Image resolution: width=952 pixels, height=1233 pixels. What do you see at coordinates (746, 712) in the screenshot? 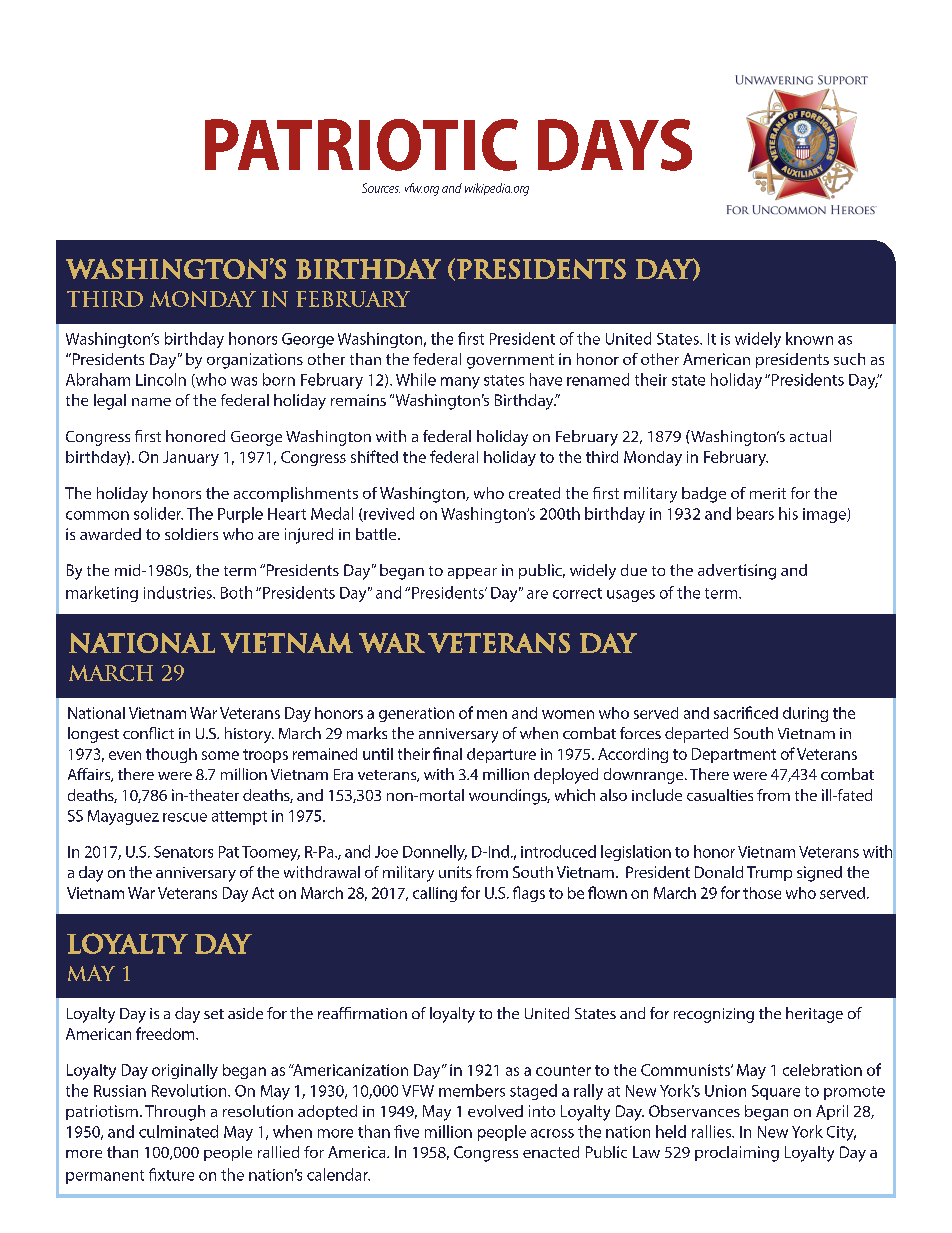
I see `sacrificed` at bounding box center [746, 712].
